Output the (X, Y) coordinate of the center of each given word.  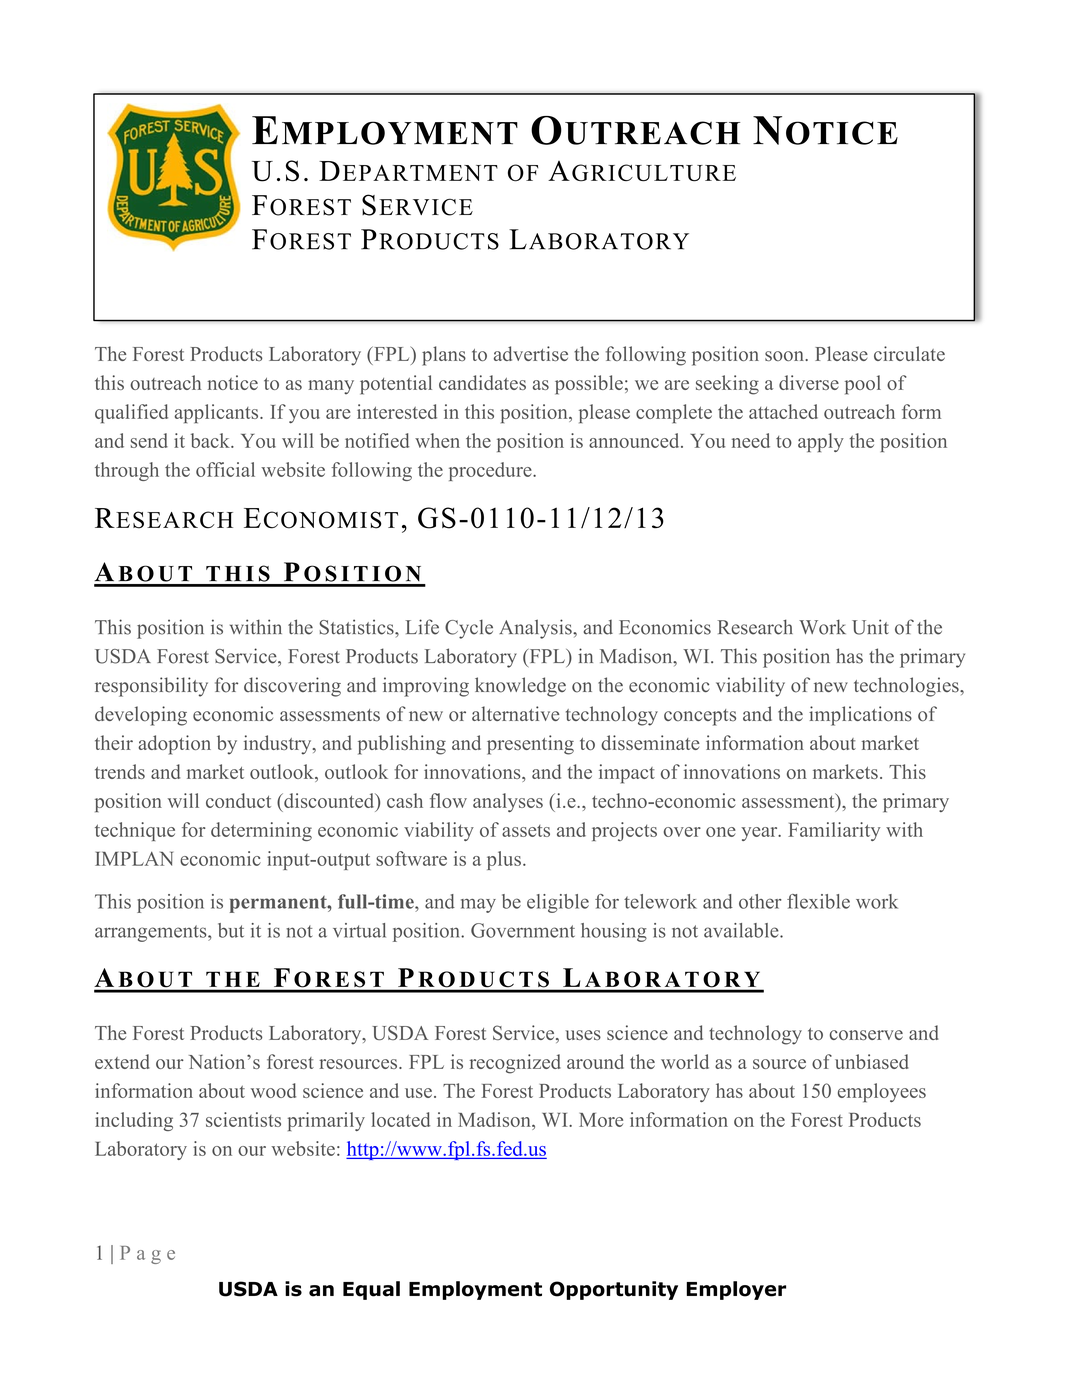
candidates (482, 382)
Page (147, 1255)
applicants (218, 414)
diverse (809, 382)
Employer (736, 1290)
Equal (371, 1290)
